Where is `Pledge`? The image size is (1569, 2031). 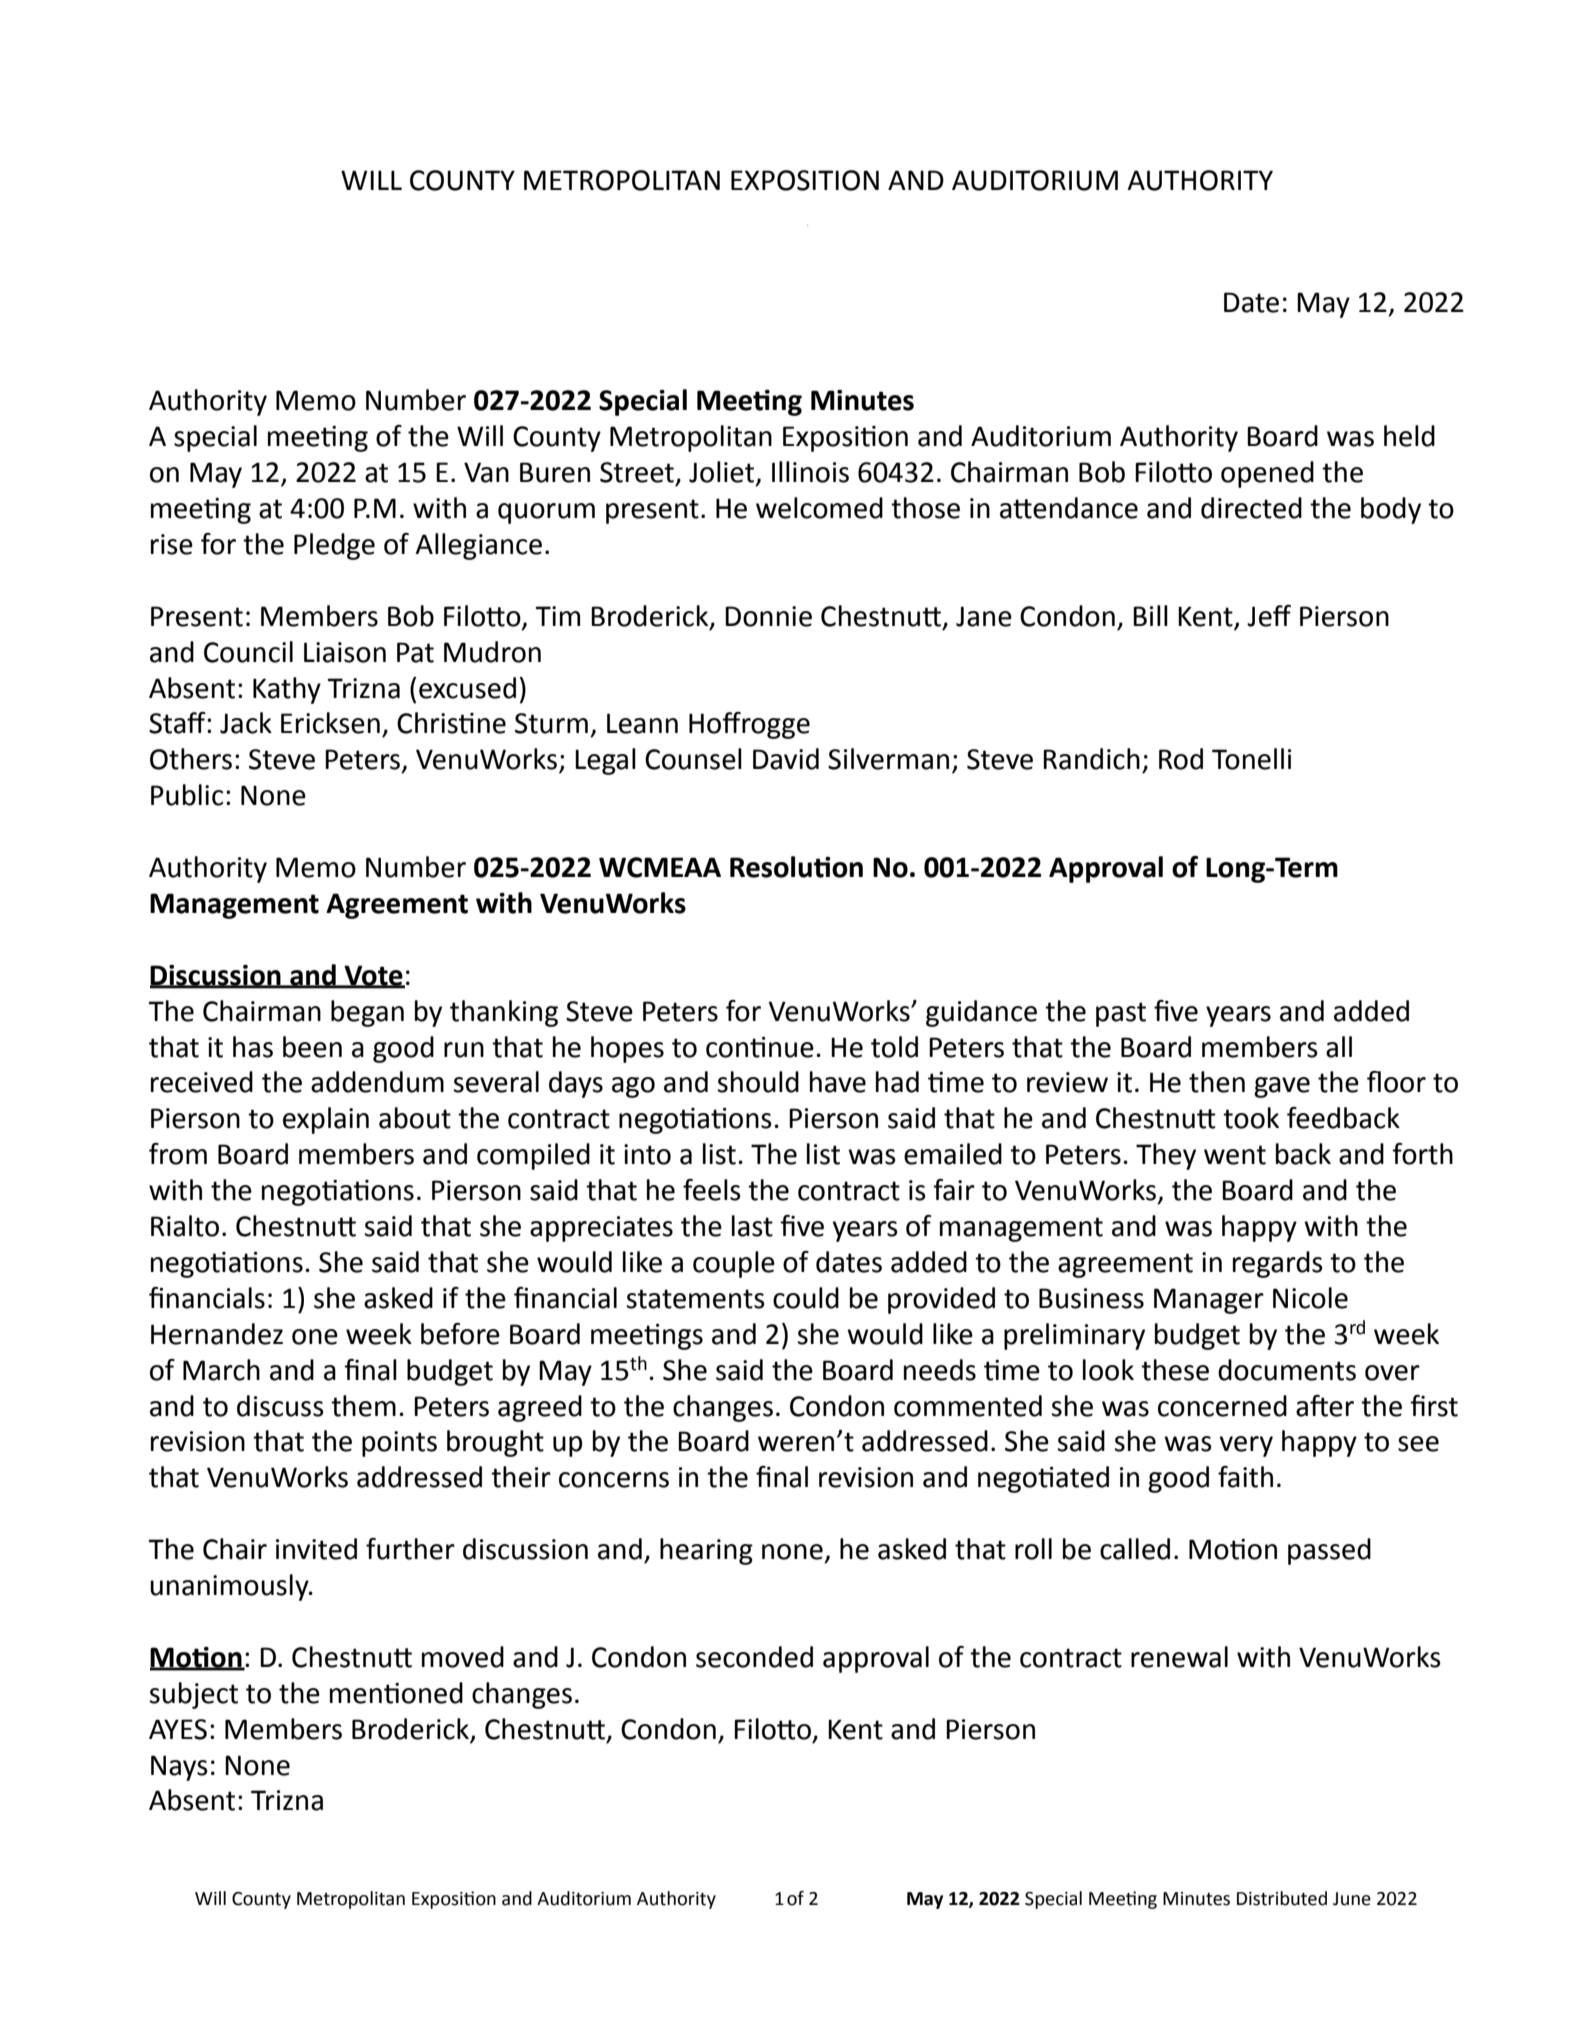
Pledge is located at coordinates (334, 546).
